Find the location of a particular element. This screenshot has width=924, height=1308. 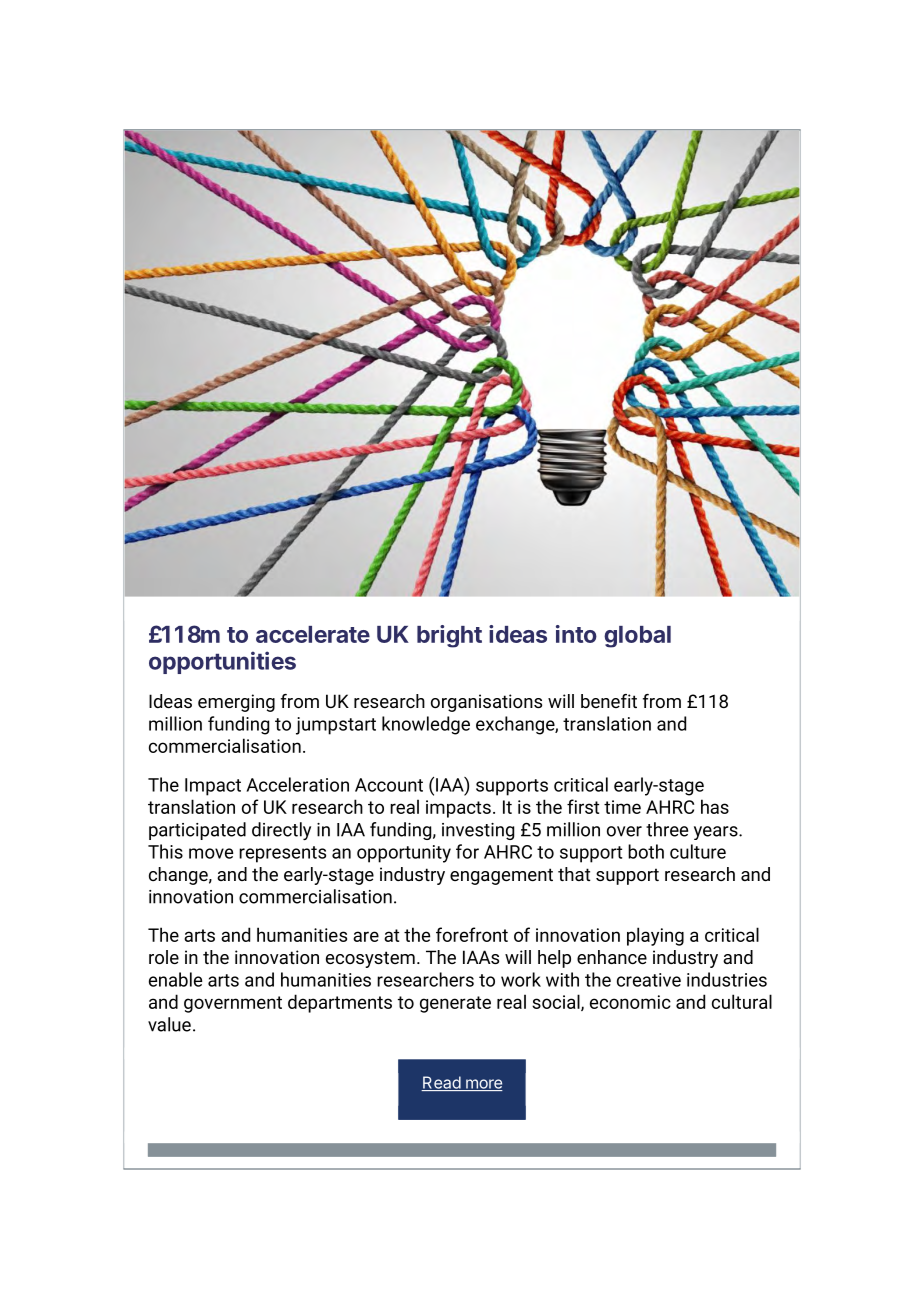

opportunities is located at coordinates (222, 662).
